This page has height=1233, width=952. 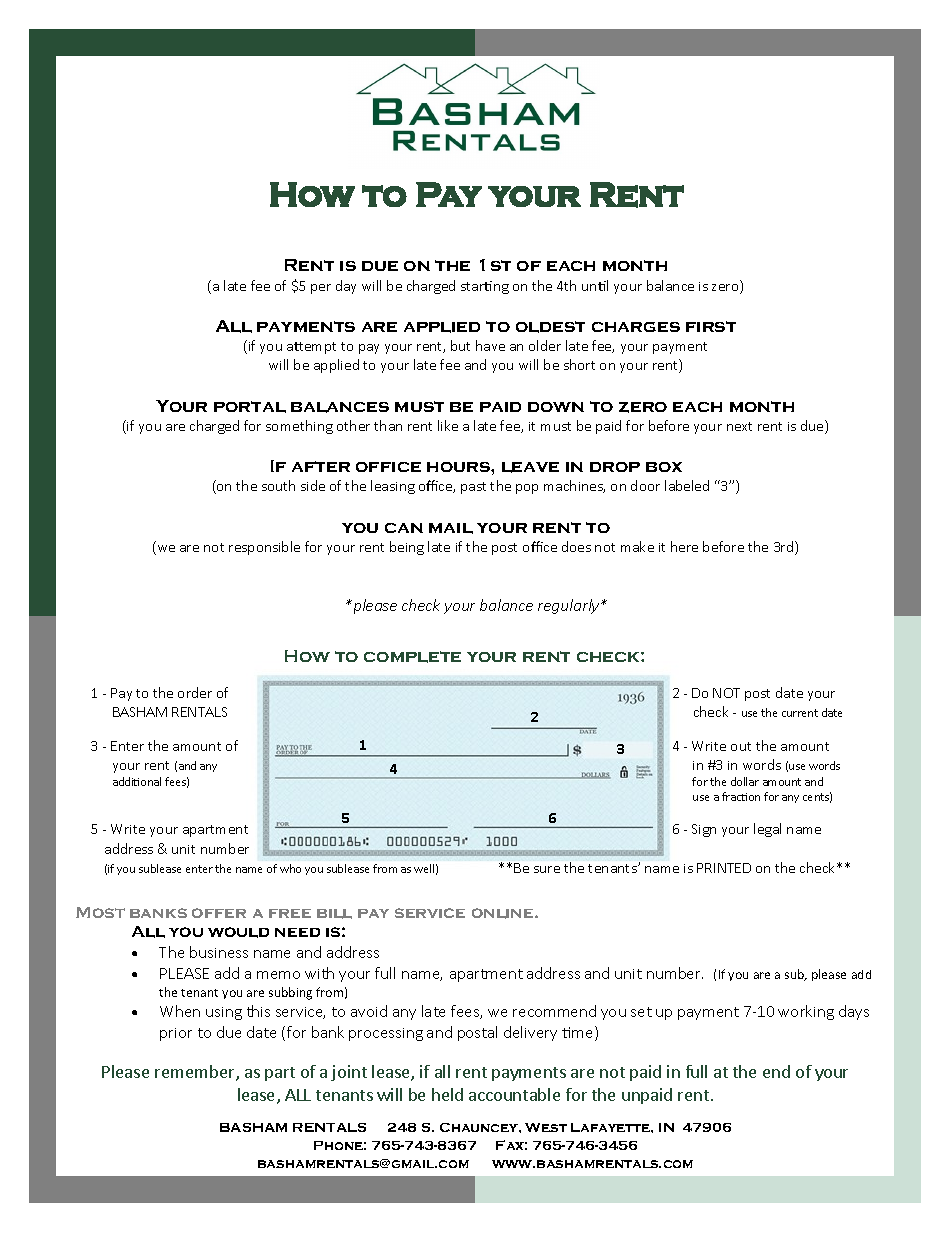 I want to click on legal, so click(x=767, y=830).
